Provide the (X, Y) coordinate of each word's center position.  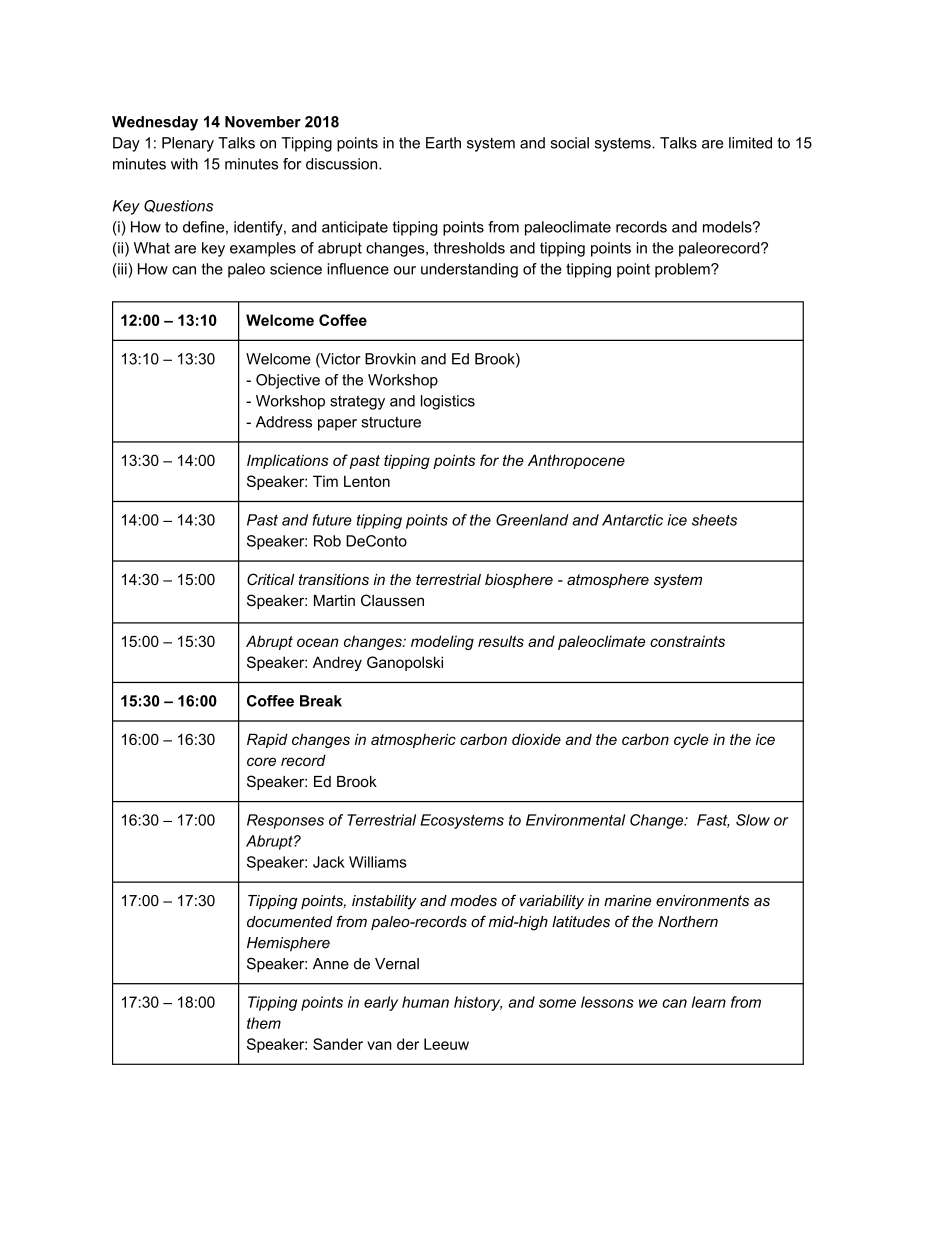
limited (750, 143)
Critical (271, 579)
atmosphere (608, 581)
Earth (443, 143)
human (425, 1002)
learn (709, 1002)
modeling (442, 642)
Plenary (188, 144)
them (264, 1023)
